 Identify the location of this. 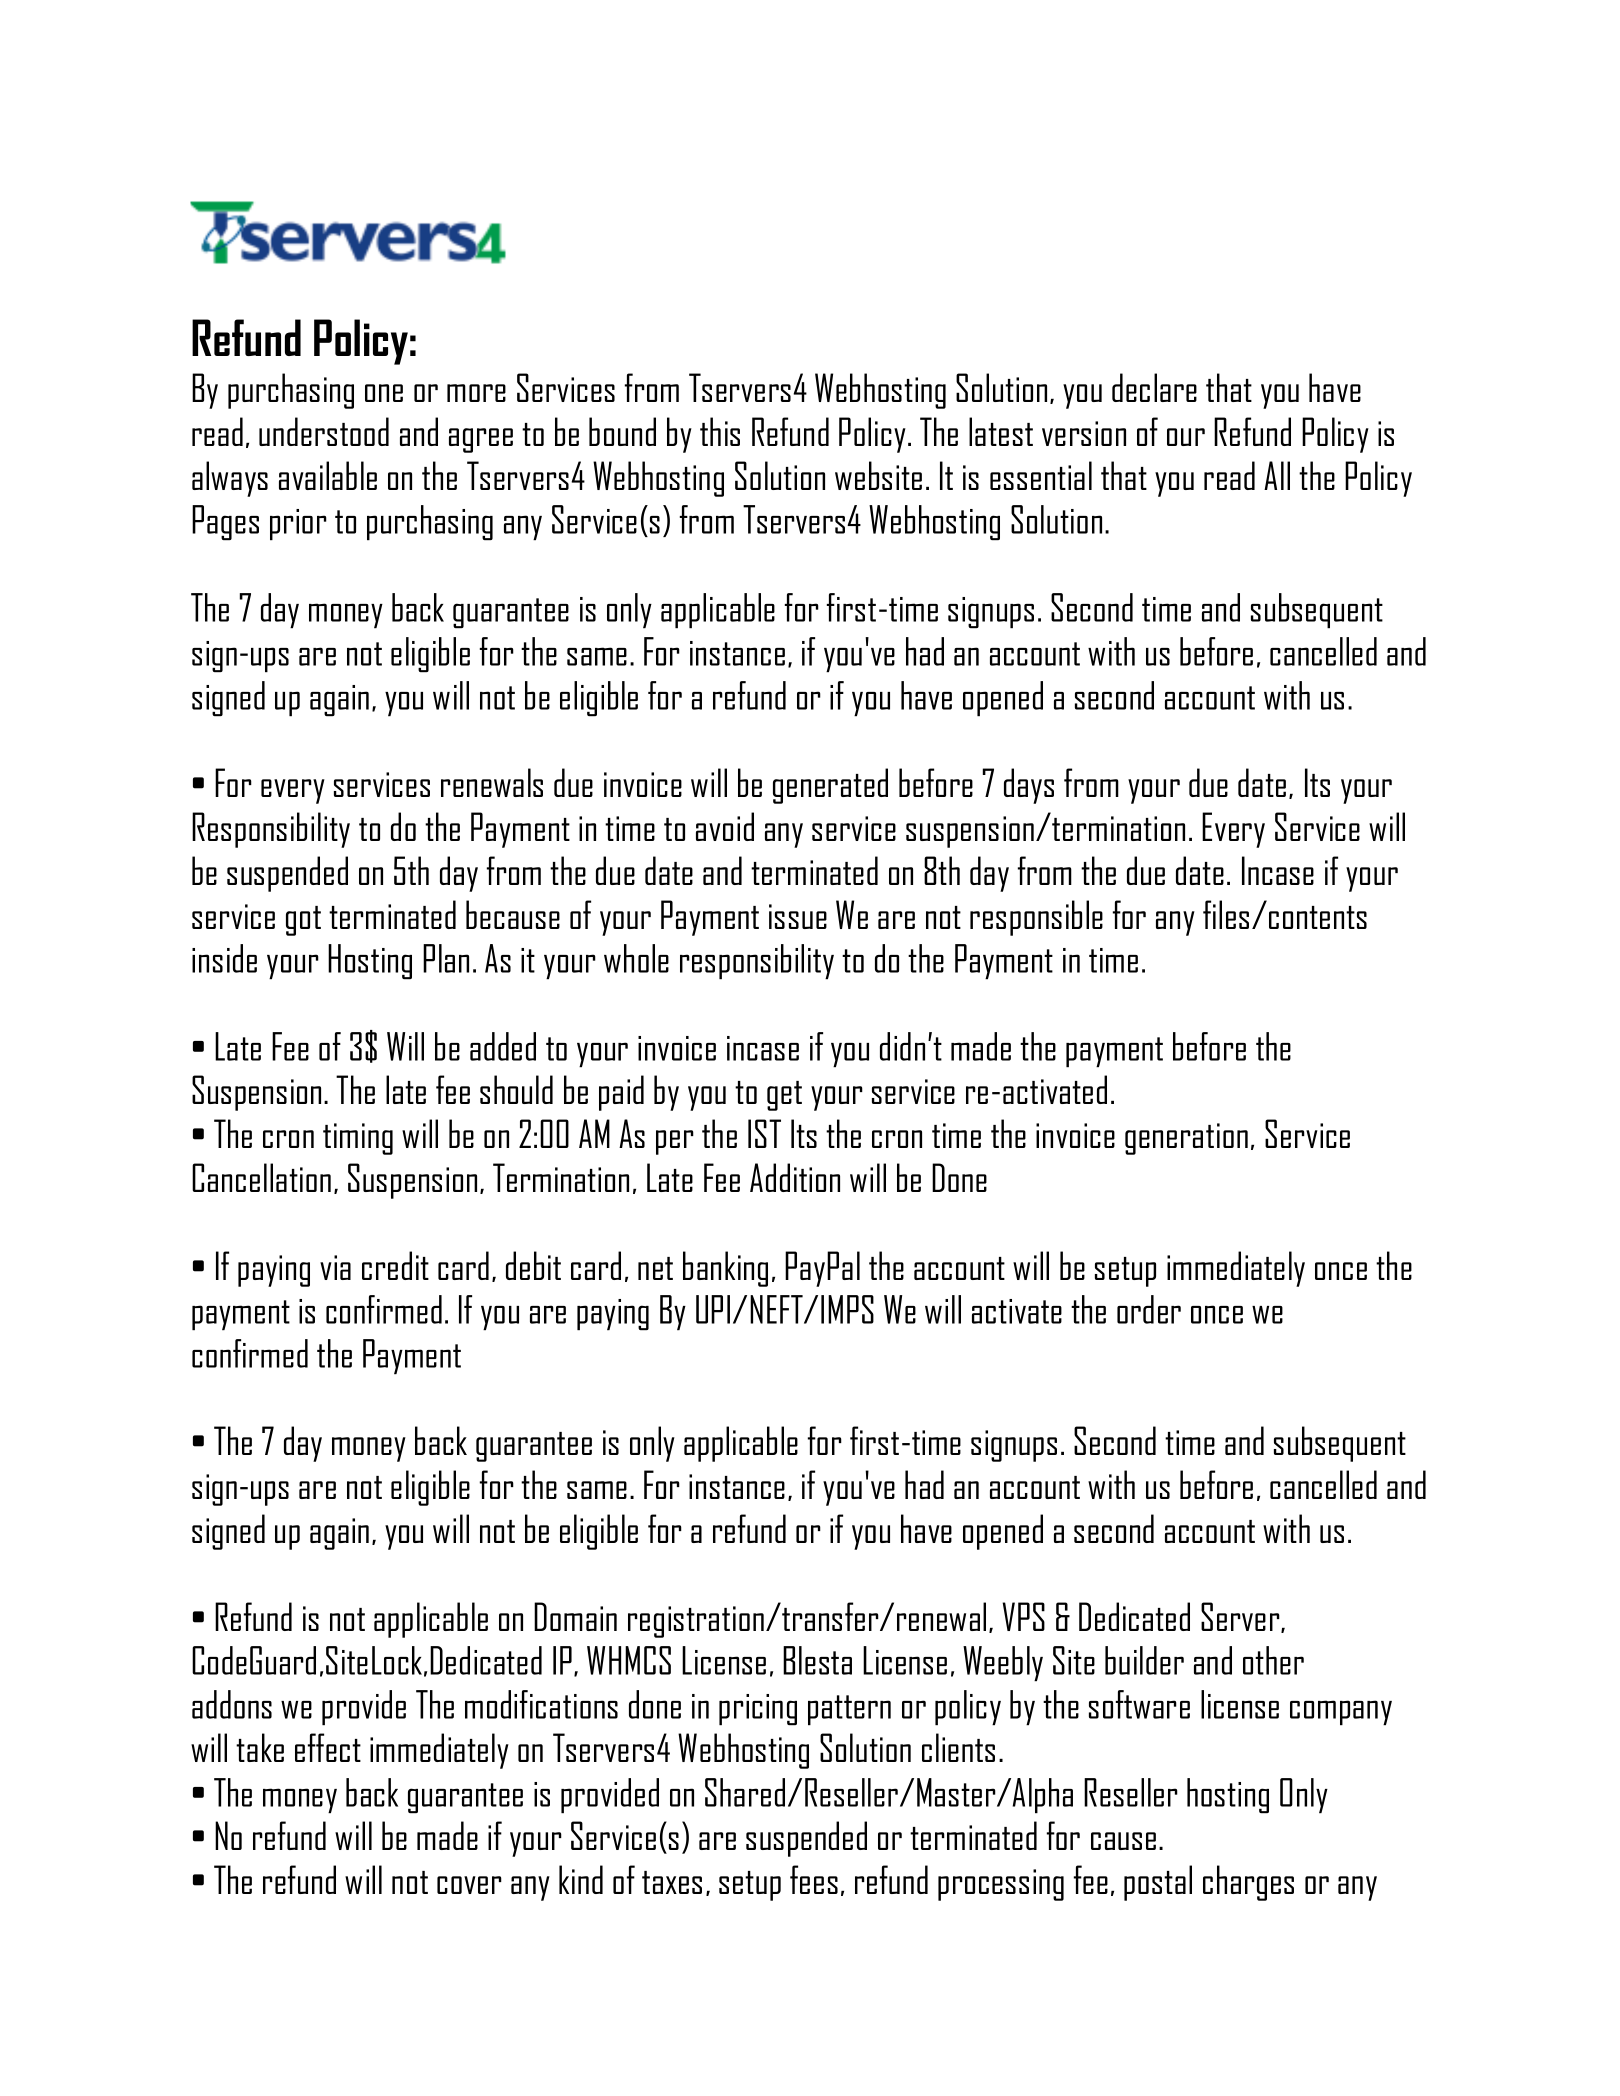
(720, 431).
